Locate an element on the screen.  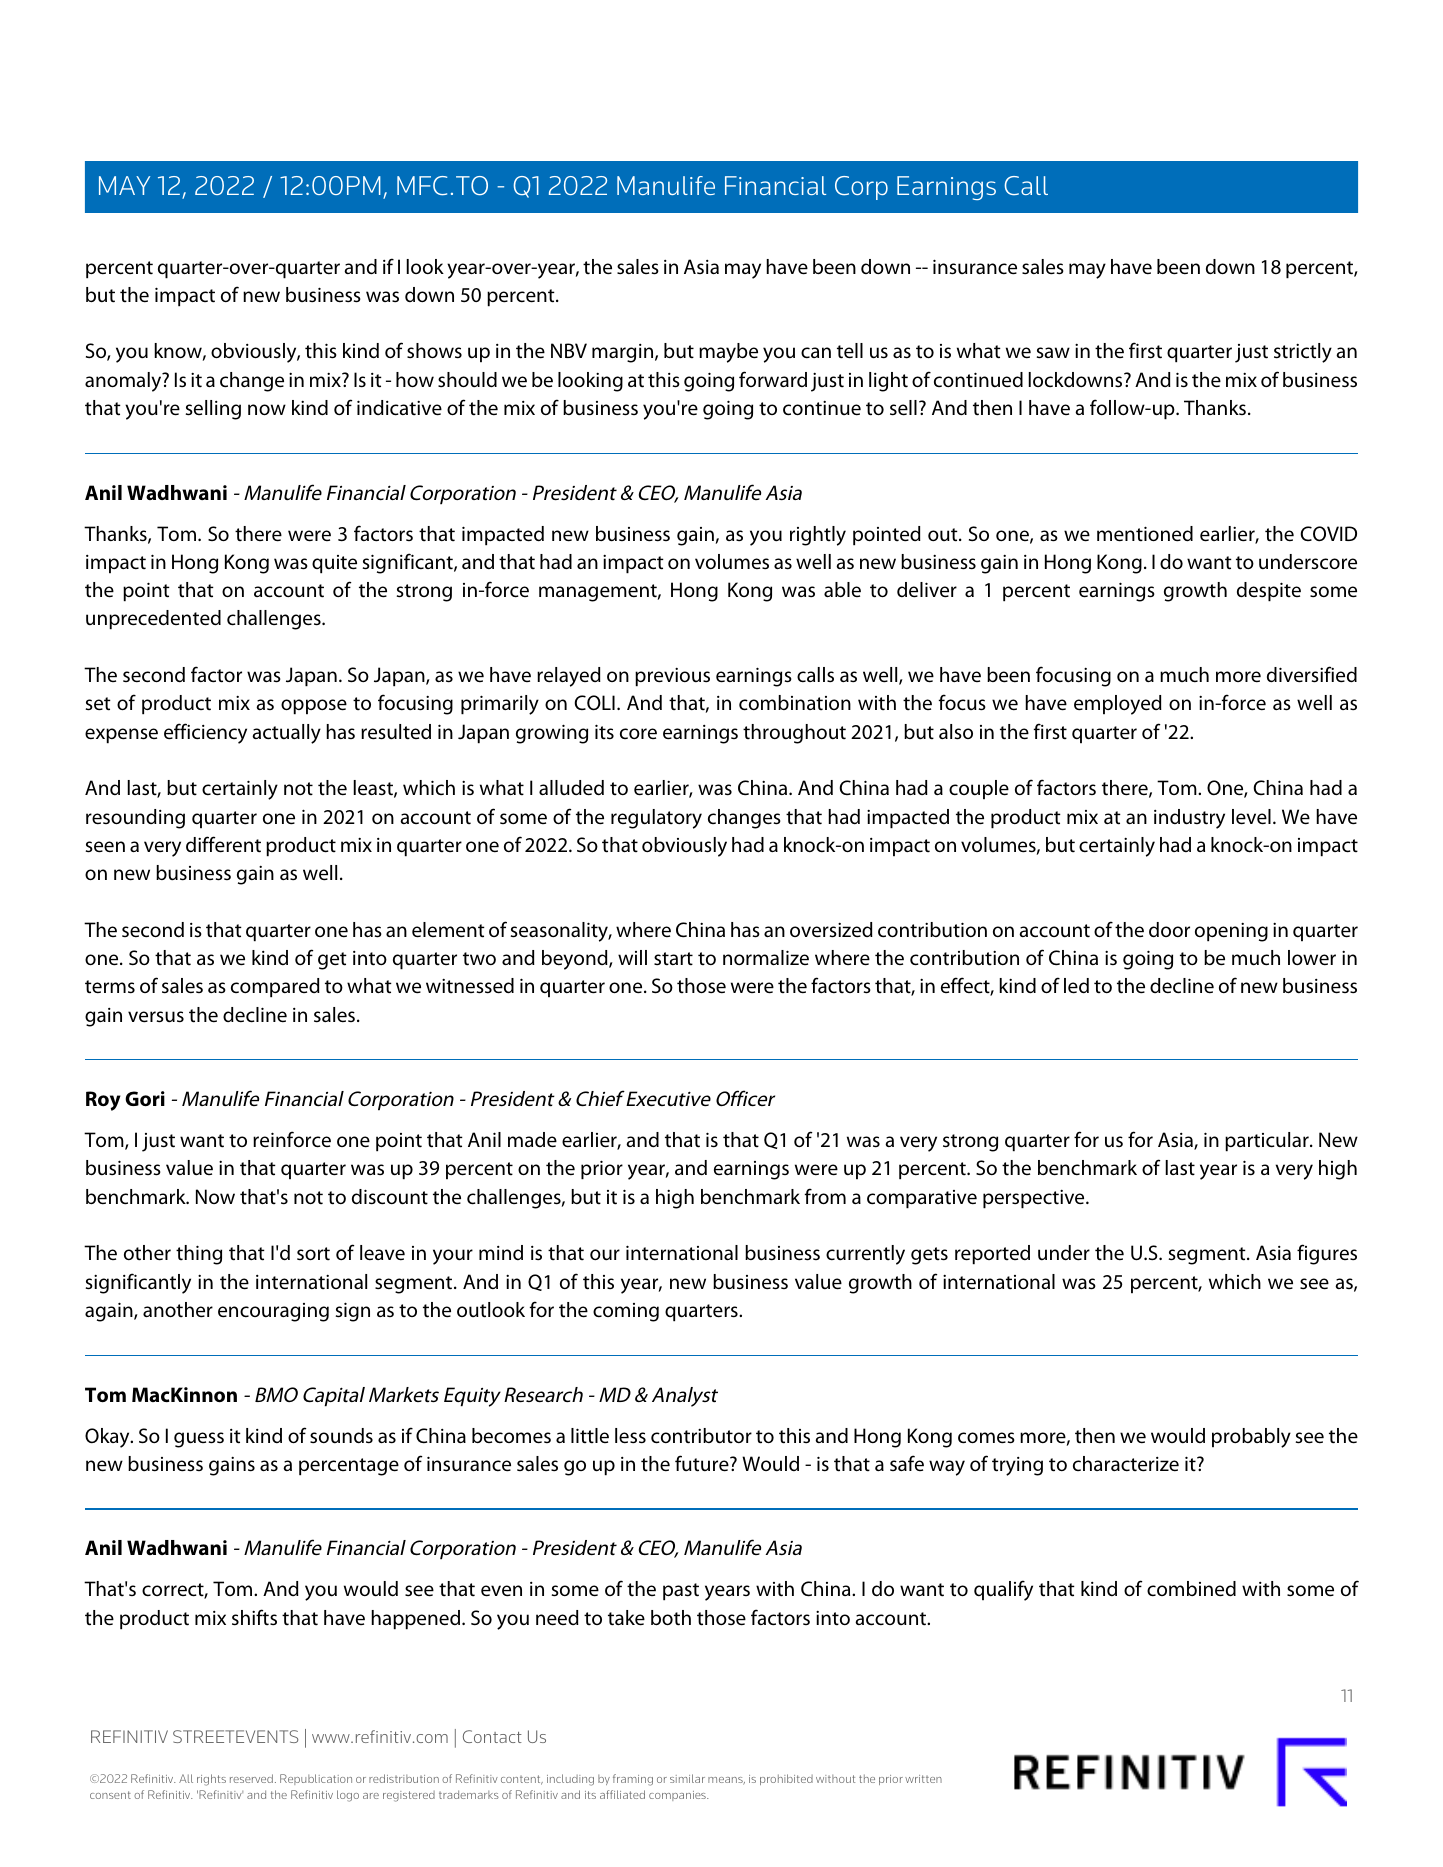
similar is located at coordinates (687, 1778).
